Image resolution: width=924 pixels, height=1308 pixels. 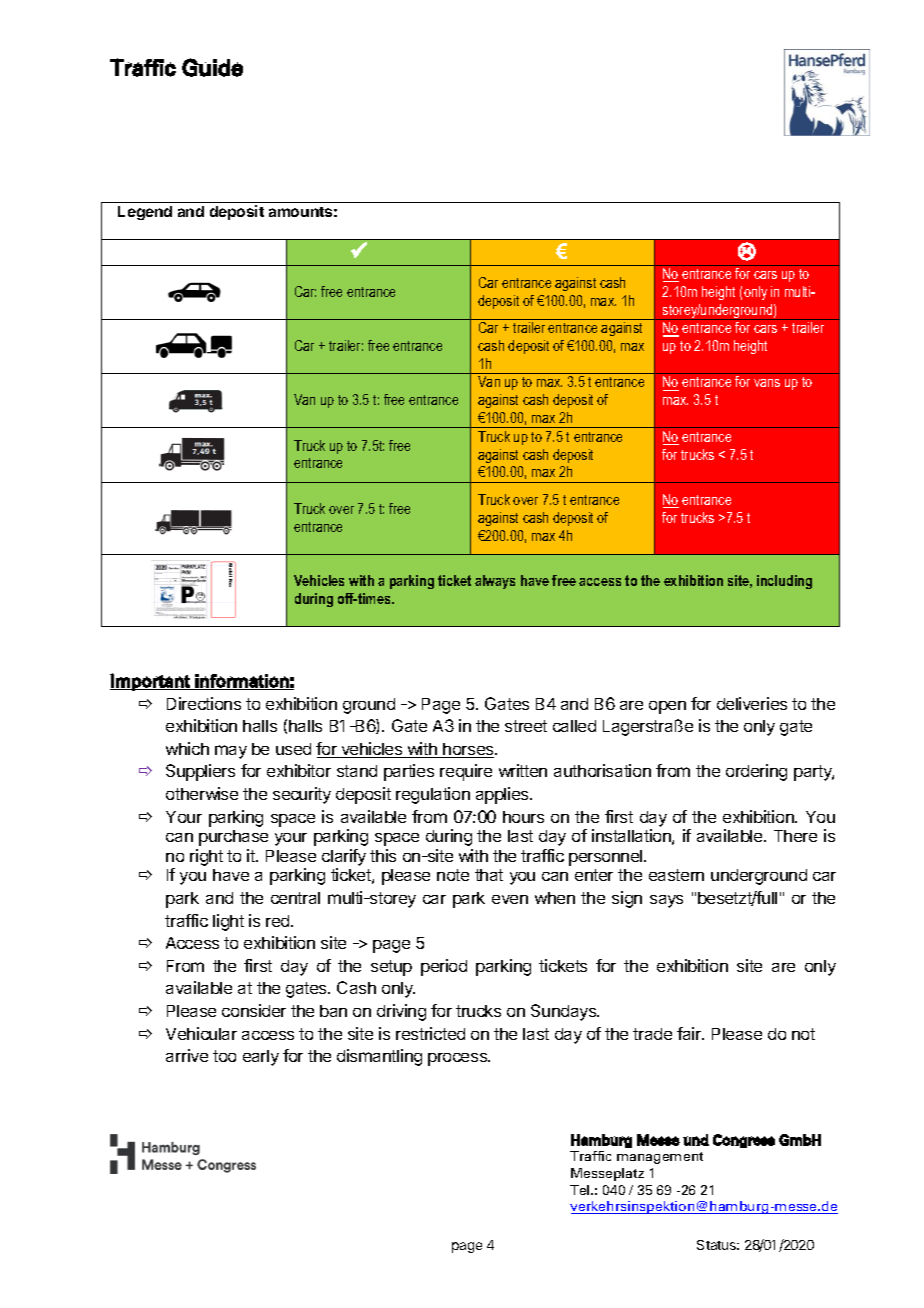 What do you see at coordinates (767, 383) in the screenshot?
I see `vans` at bounding box center [767, 383].
